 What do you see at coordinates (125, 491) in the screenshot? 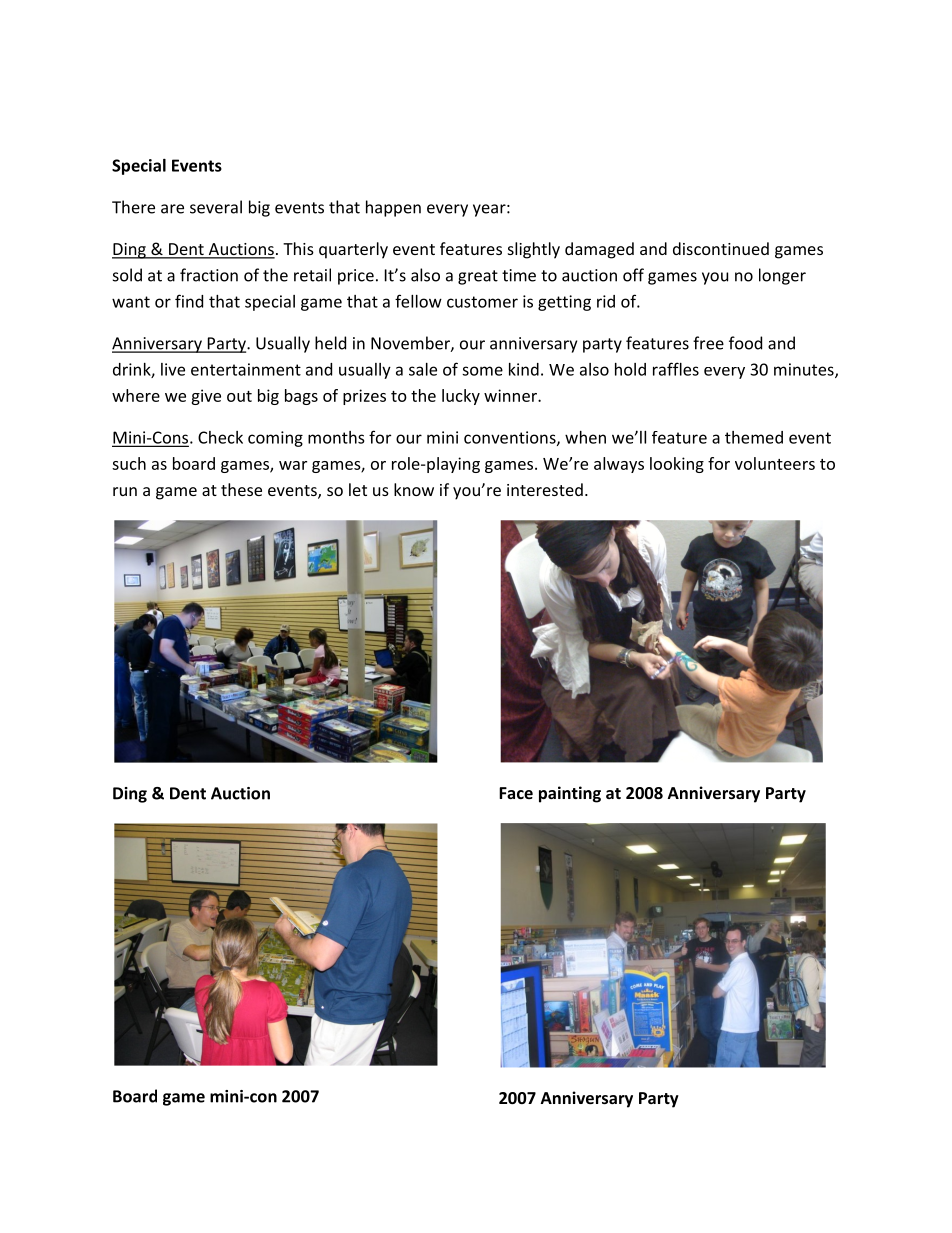
I see `run` at bounding box center [125, 491].
